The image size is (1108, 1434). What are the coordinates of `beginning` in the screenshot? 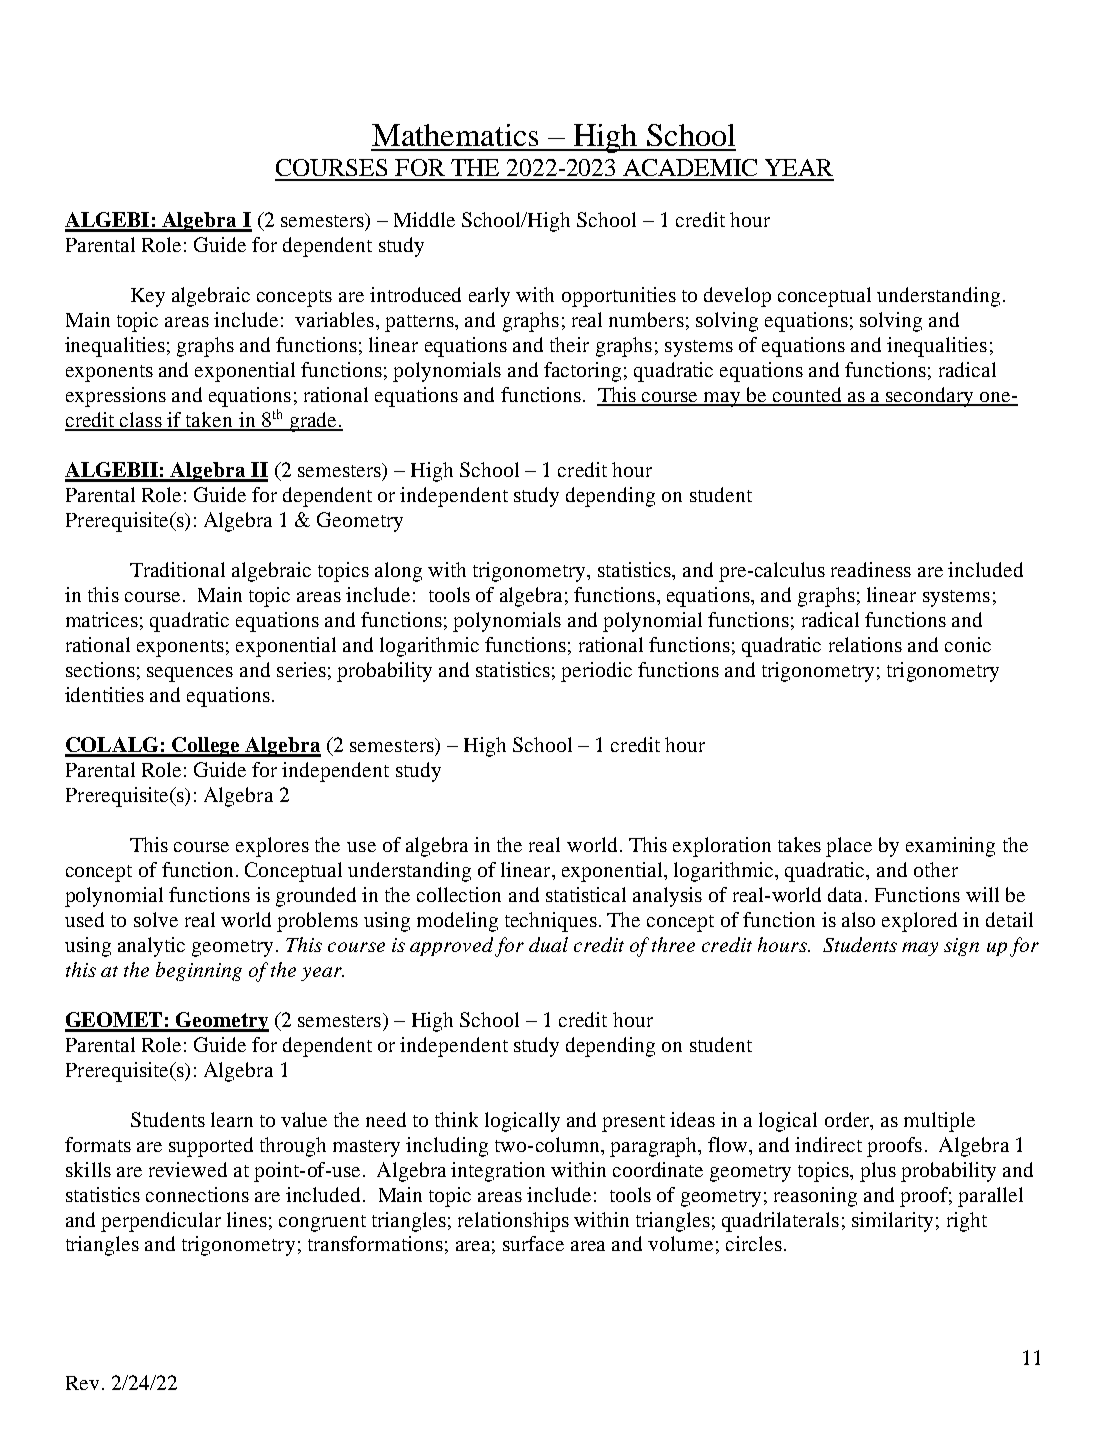 It's located at (199, 971).
